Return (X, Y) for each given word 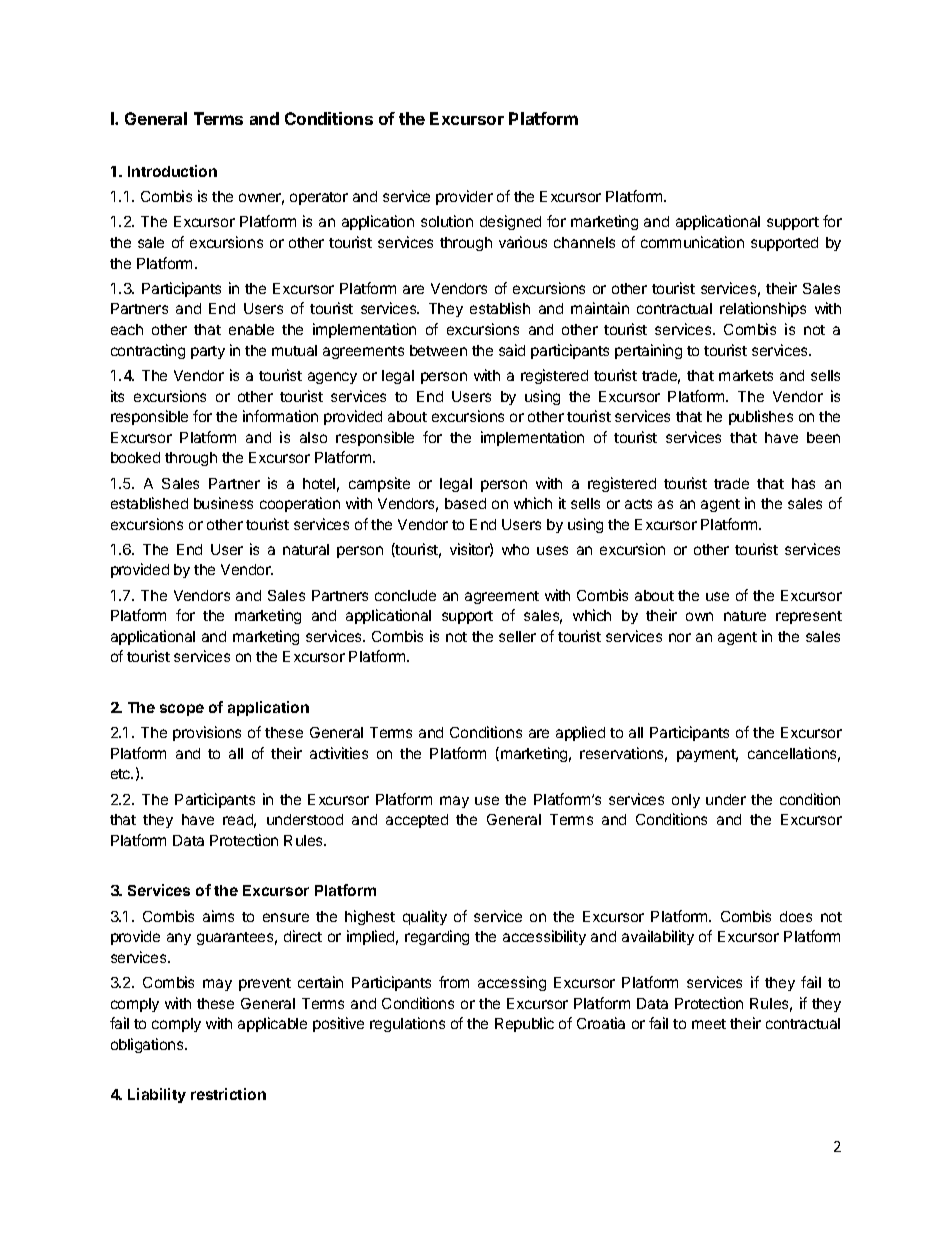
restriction (228, 1094)
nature (745, 616)
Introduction (172, 171)
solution (447, 221)
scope (182, 710)
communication (692, 242)
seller (517, 636)
